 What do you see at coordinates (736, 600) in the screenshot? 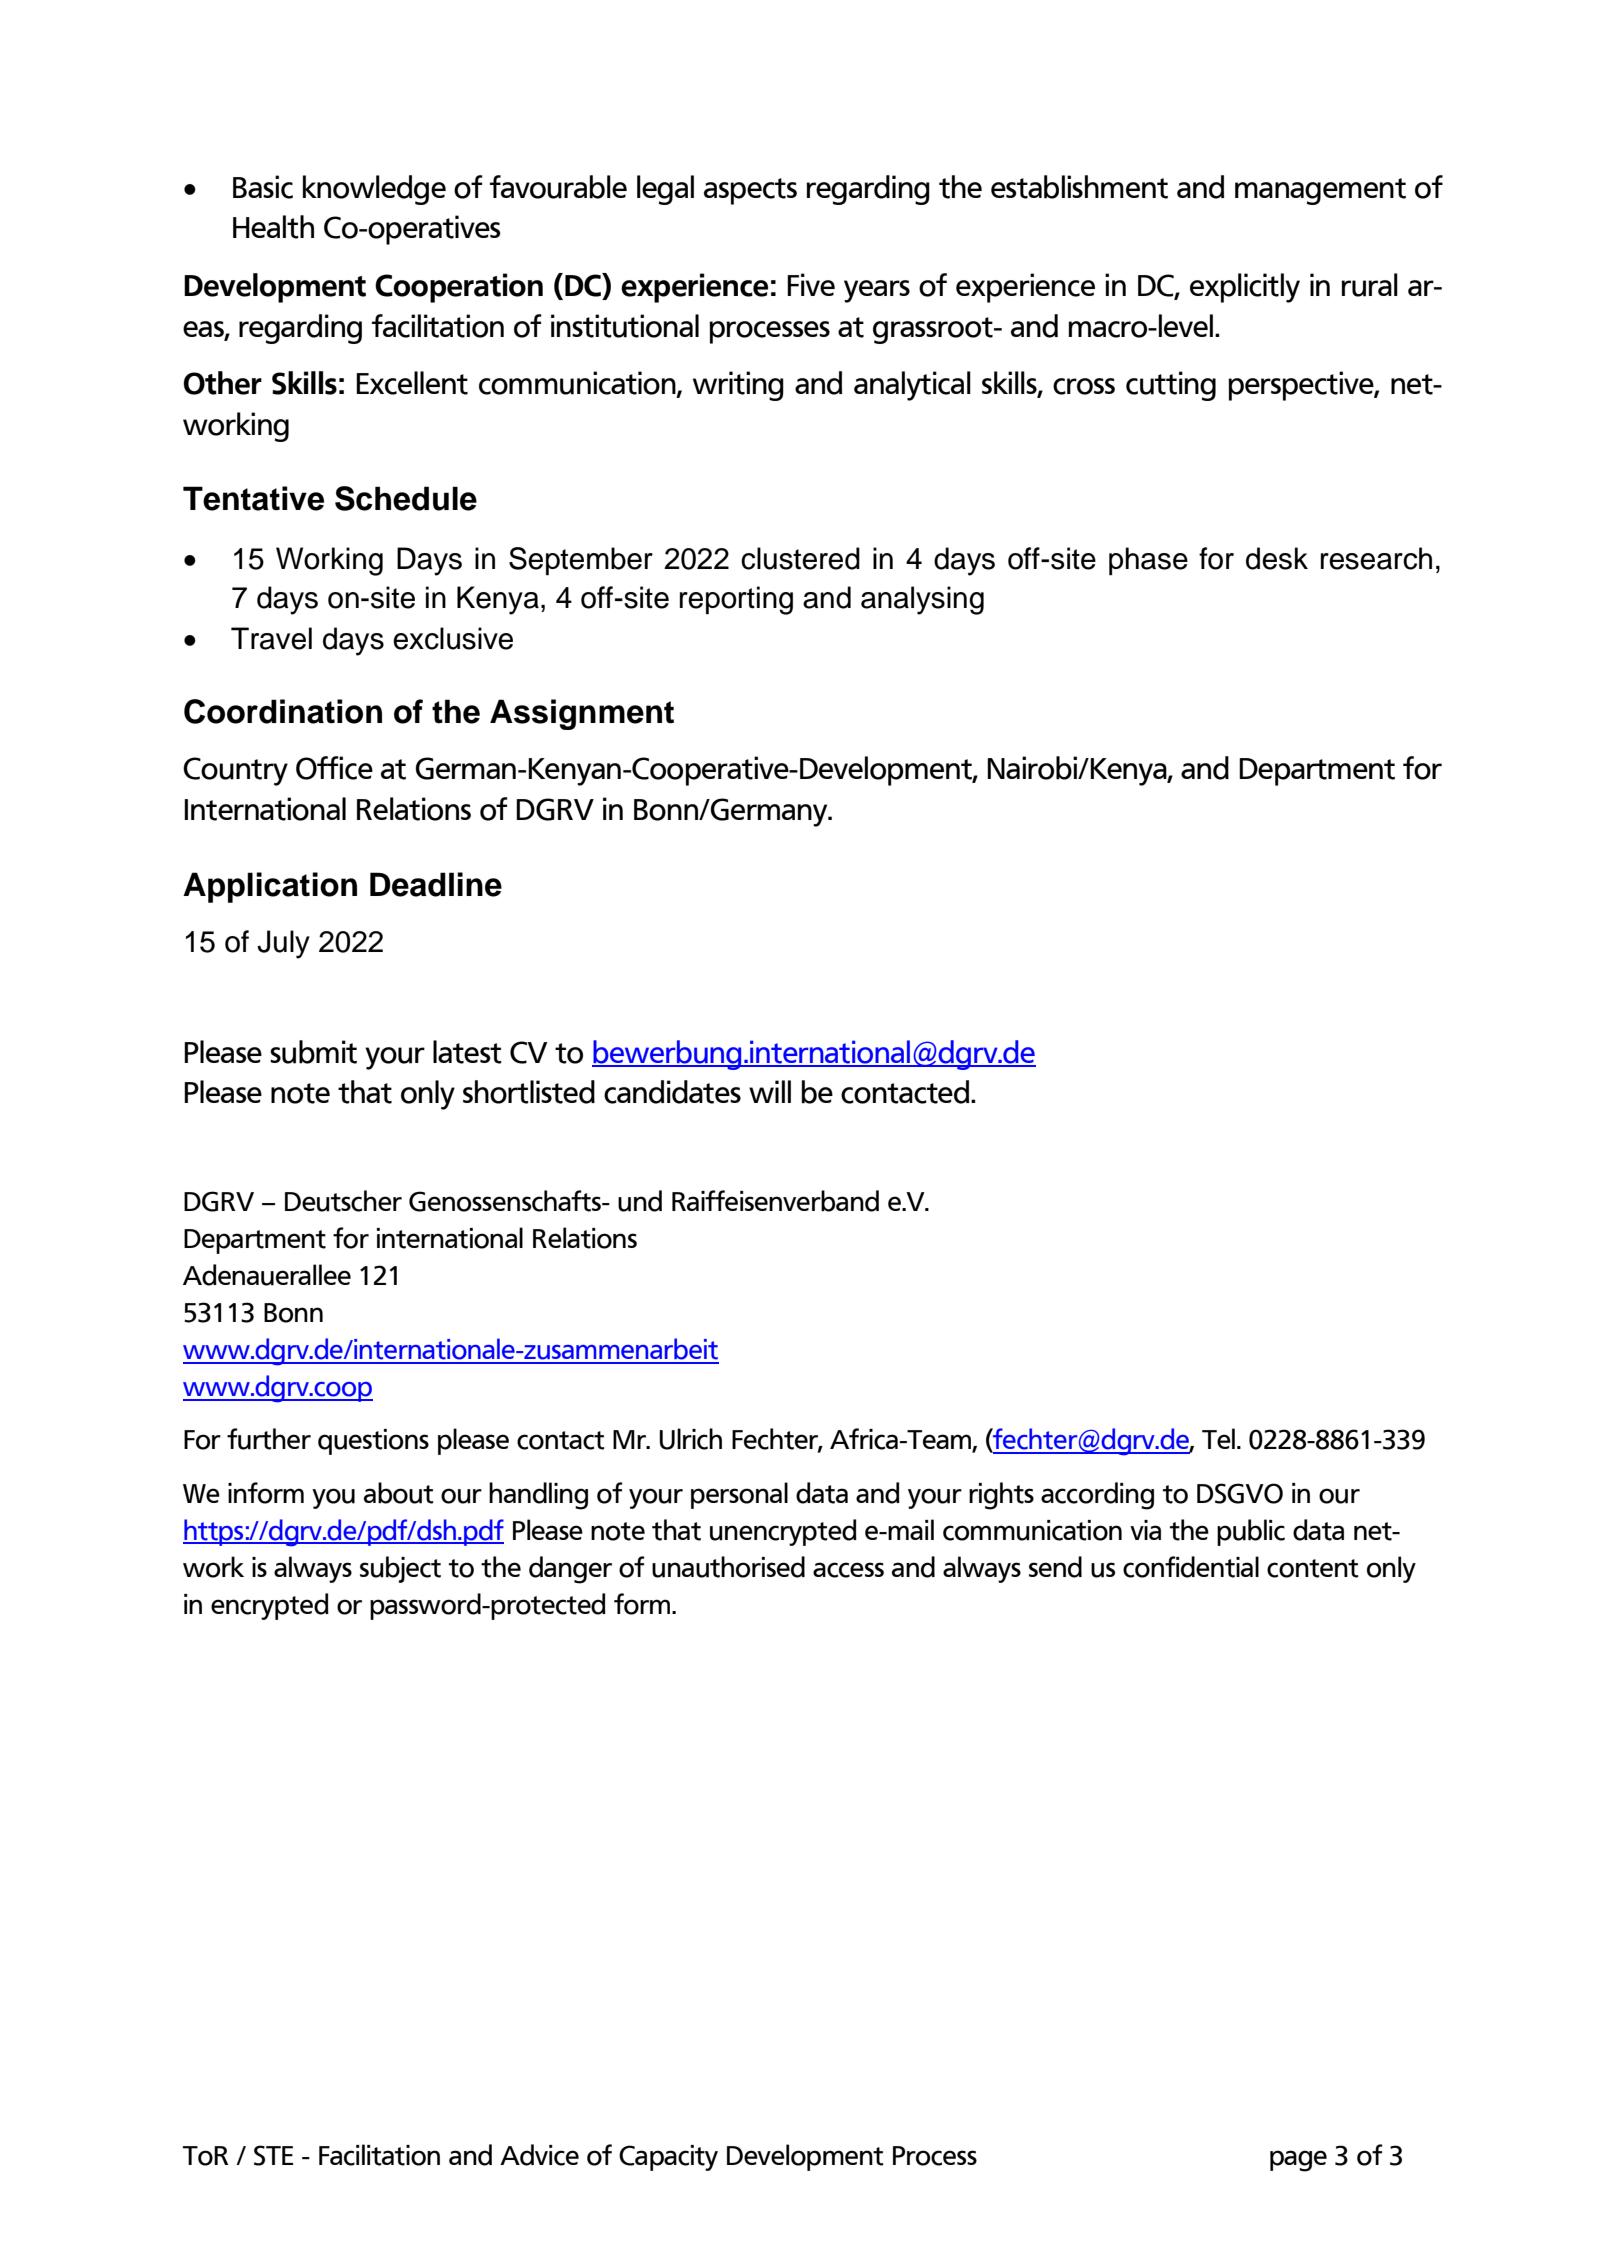
I see `reporting` at bounding box center [736, 600].
